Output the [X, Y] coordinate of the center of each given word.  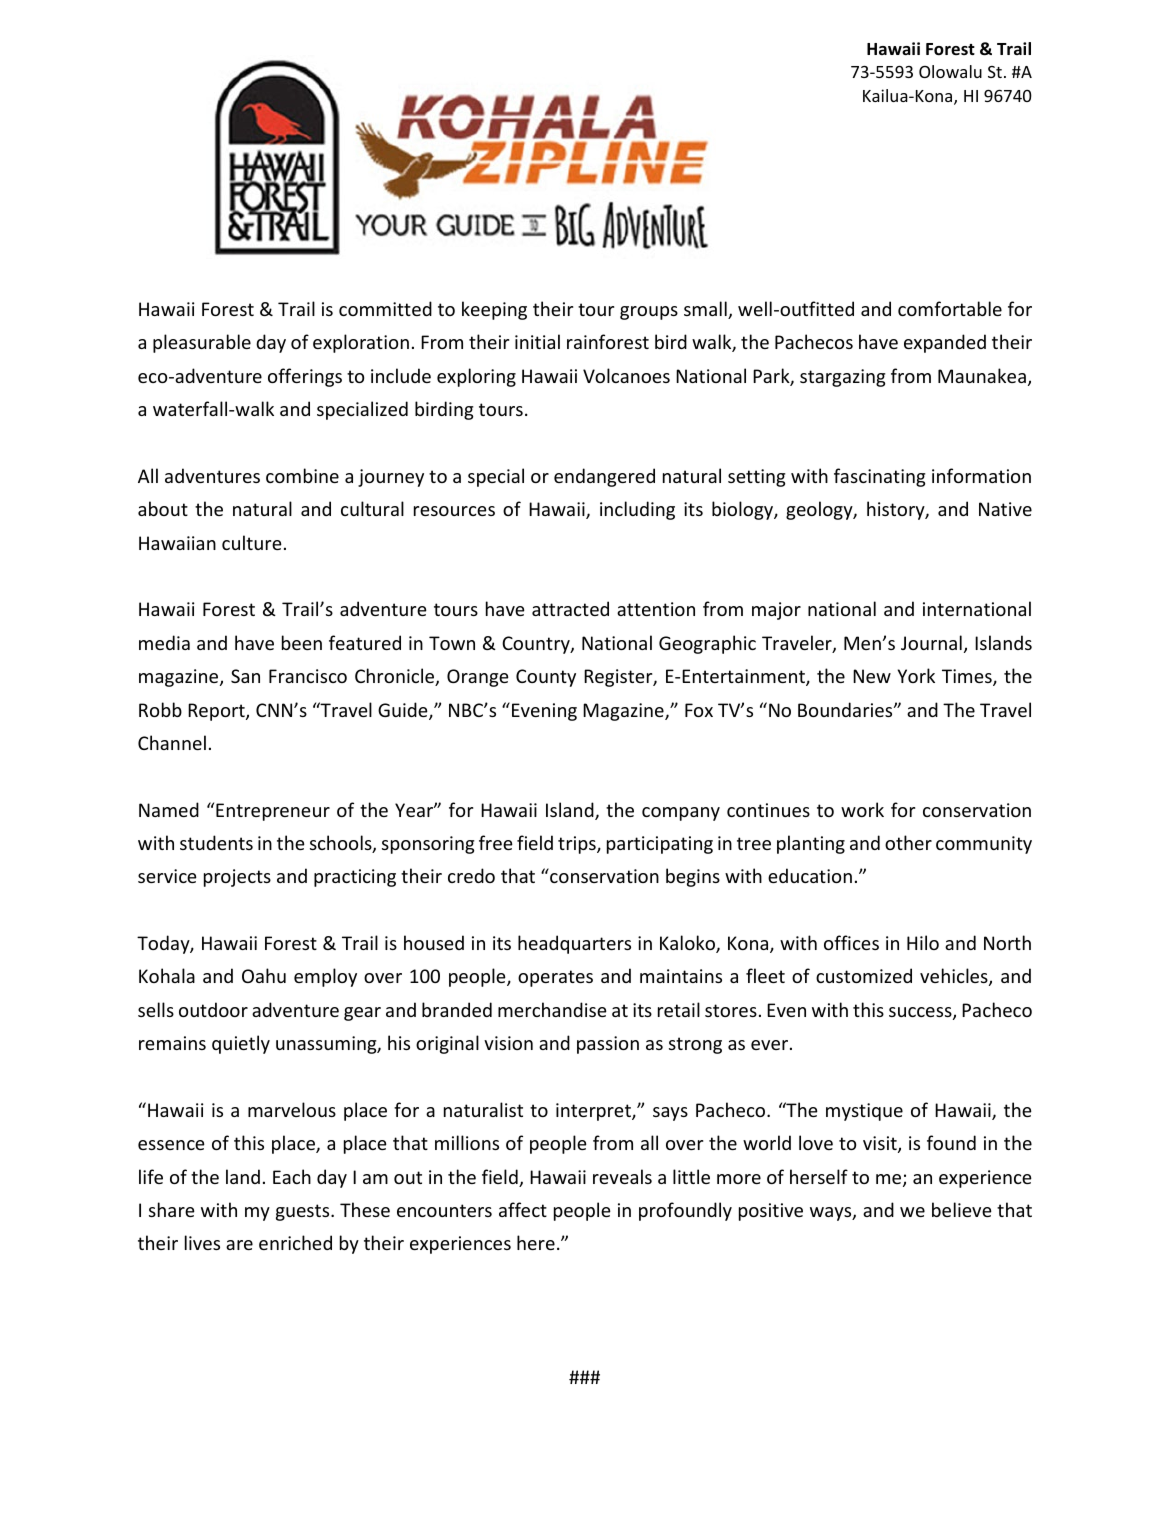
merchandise [552, 1009]
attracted [570, 608]
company [681, 814]
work [862, 809]
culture [252, 542]
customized [864, 975]
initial [537, 341]
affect [523, 1209]
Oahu [264, 975]
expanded [945, 343]
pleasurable [202, 343]
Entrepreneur [273, 812]
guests [304, 1212]
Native [1005, 509]
